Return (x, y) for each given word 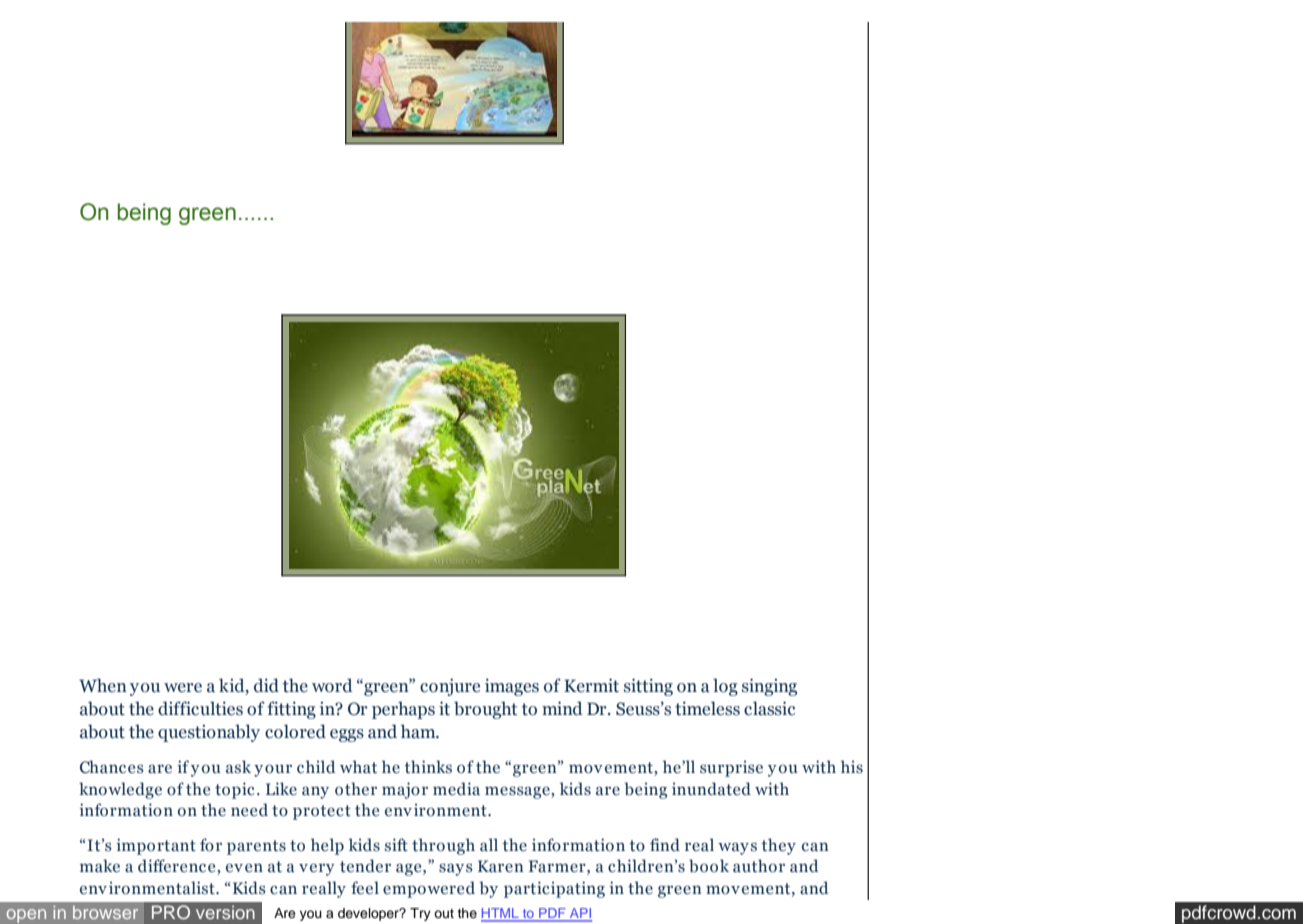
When (103, 685)
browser (105, 912)
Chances (112, 767)
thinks (428, 767)
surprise (731, 768)
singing (769, 687)
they (778, 846)
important (156, 846)
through (443, 846)
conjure (450, 687)
